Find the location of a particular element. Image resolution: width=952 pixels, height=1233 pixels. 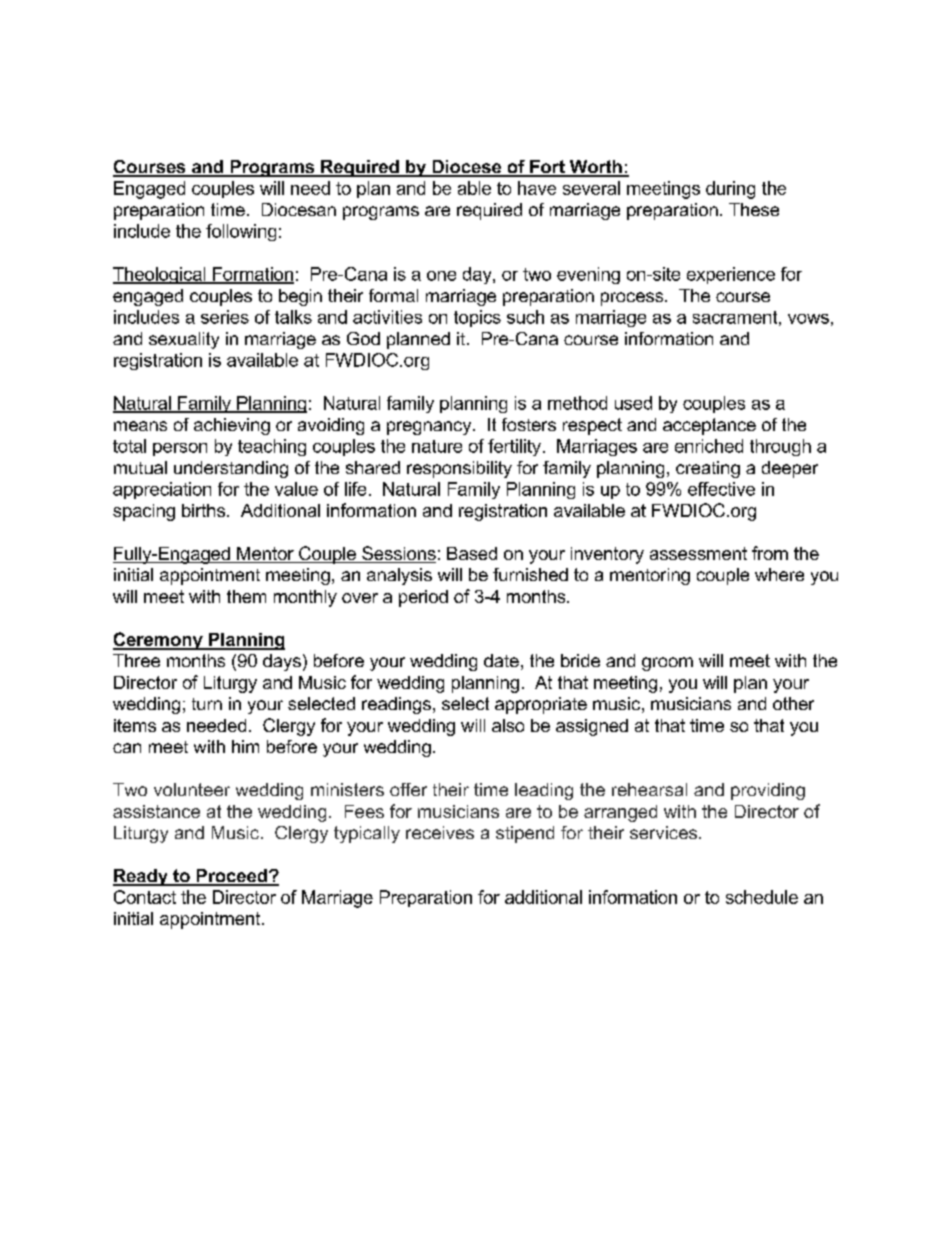

births is located at coordinates (205, 510).
